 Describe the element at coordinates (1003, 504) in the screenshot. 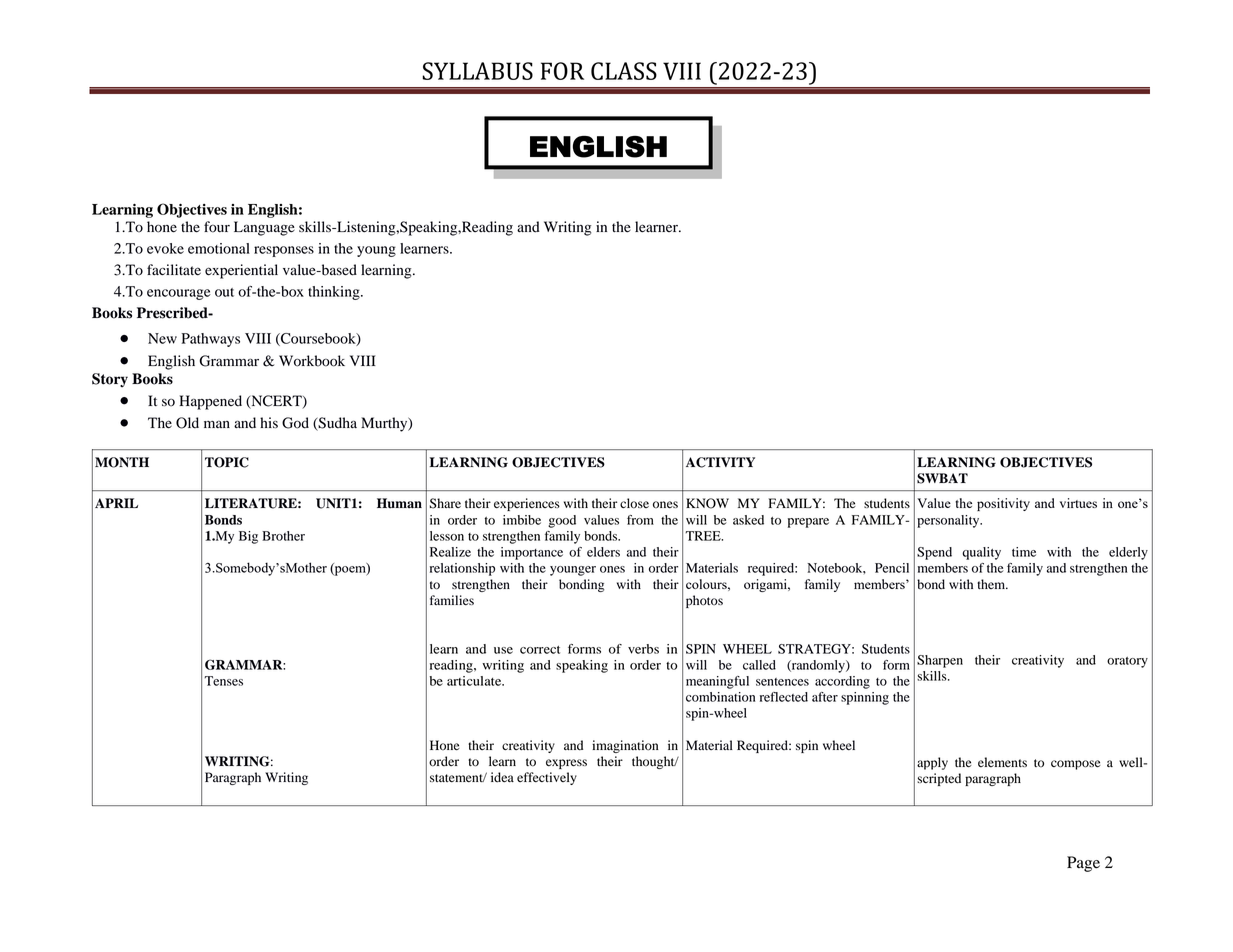

I see `positivity` at that location.
